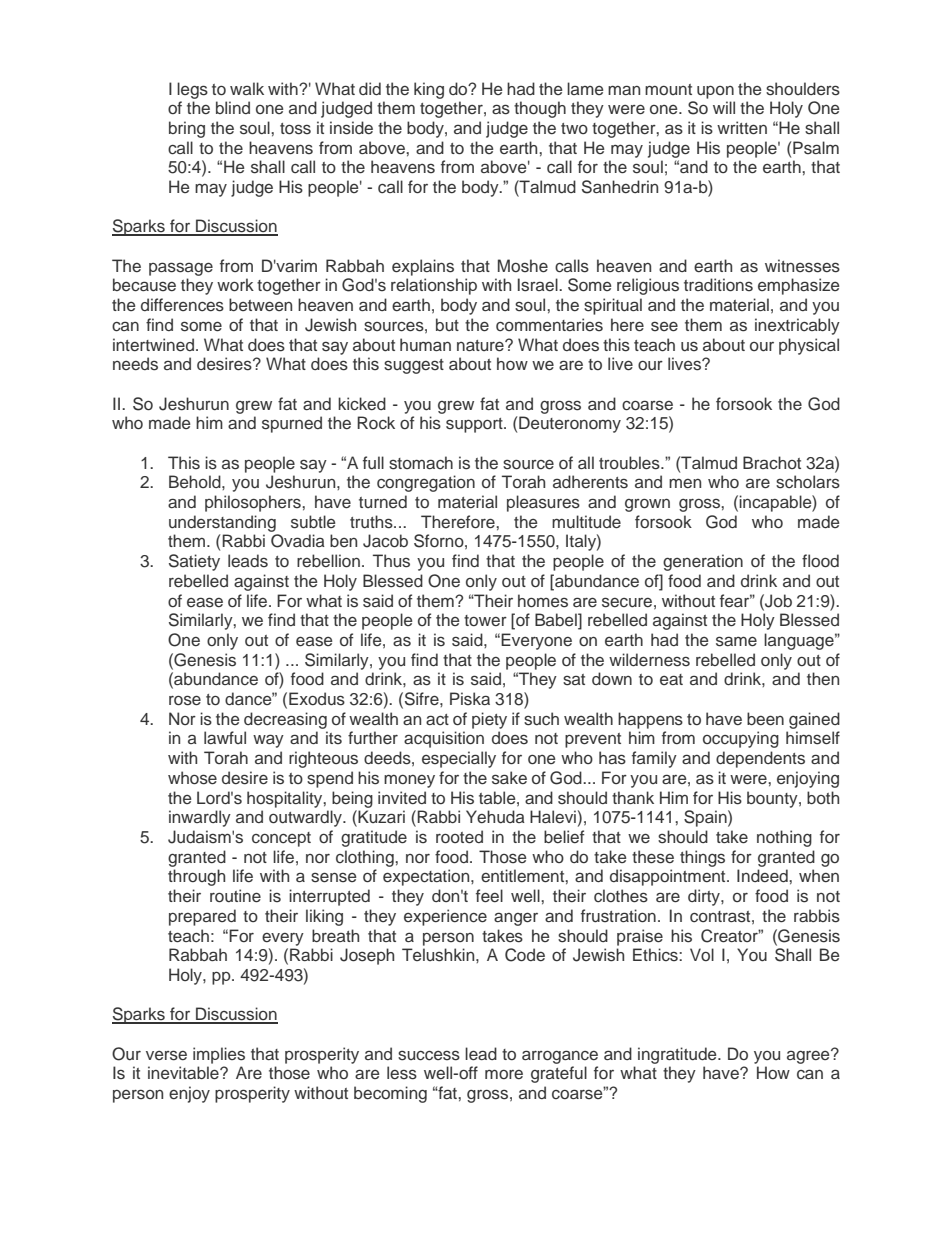 This image has width=952, height=1233. Describe the element at coordinates (540, 109) in the image. I see `though` at that location.
